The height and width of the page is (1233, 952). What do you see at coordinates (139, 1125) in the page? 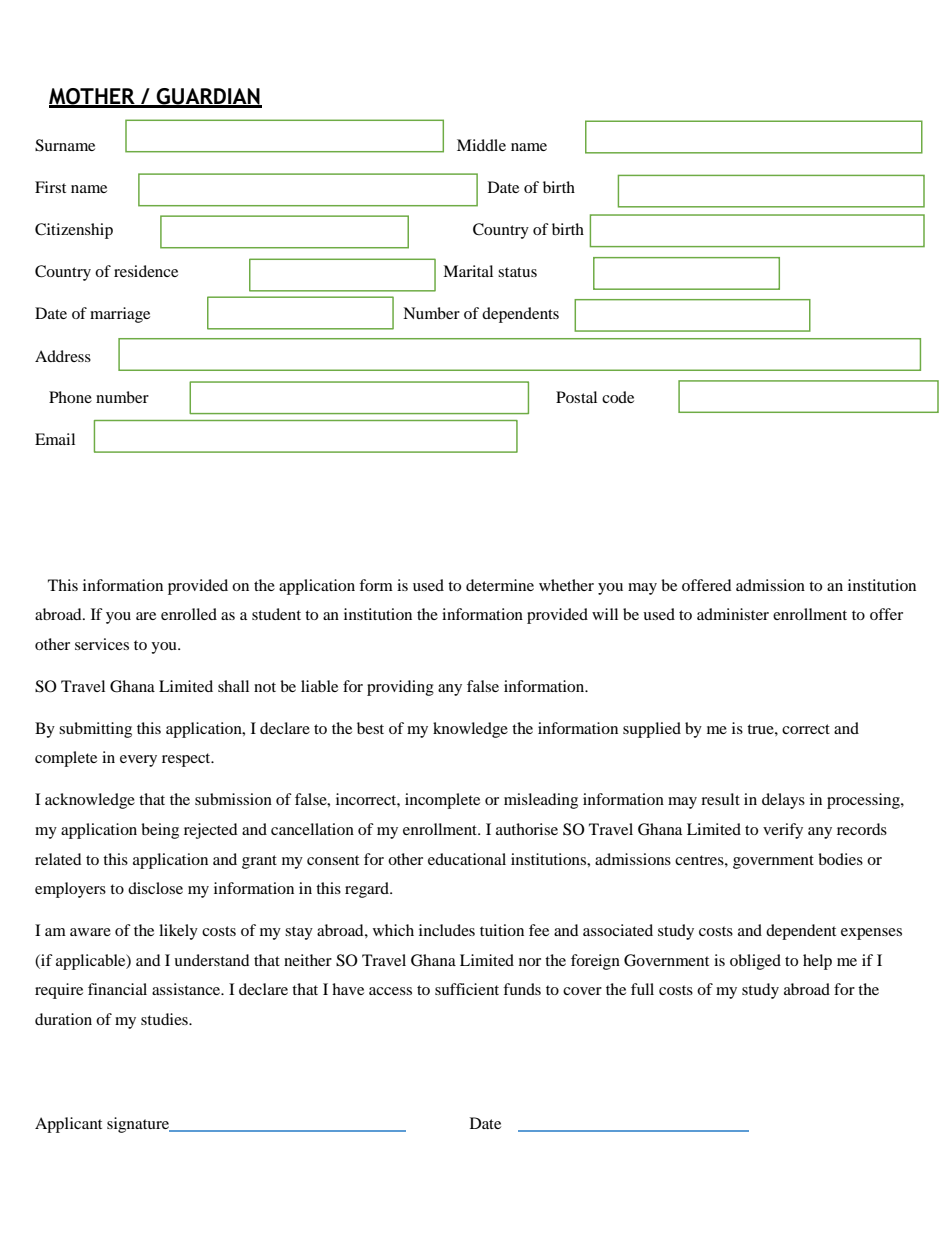
I see `signature` at bounding box center [139, 1125].
